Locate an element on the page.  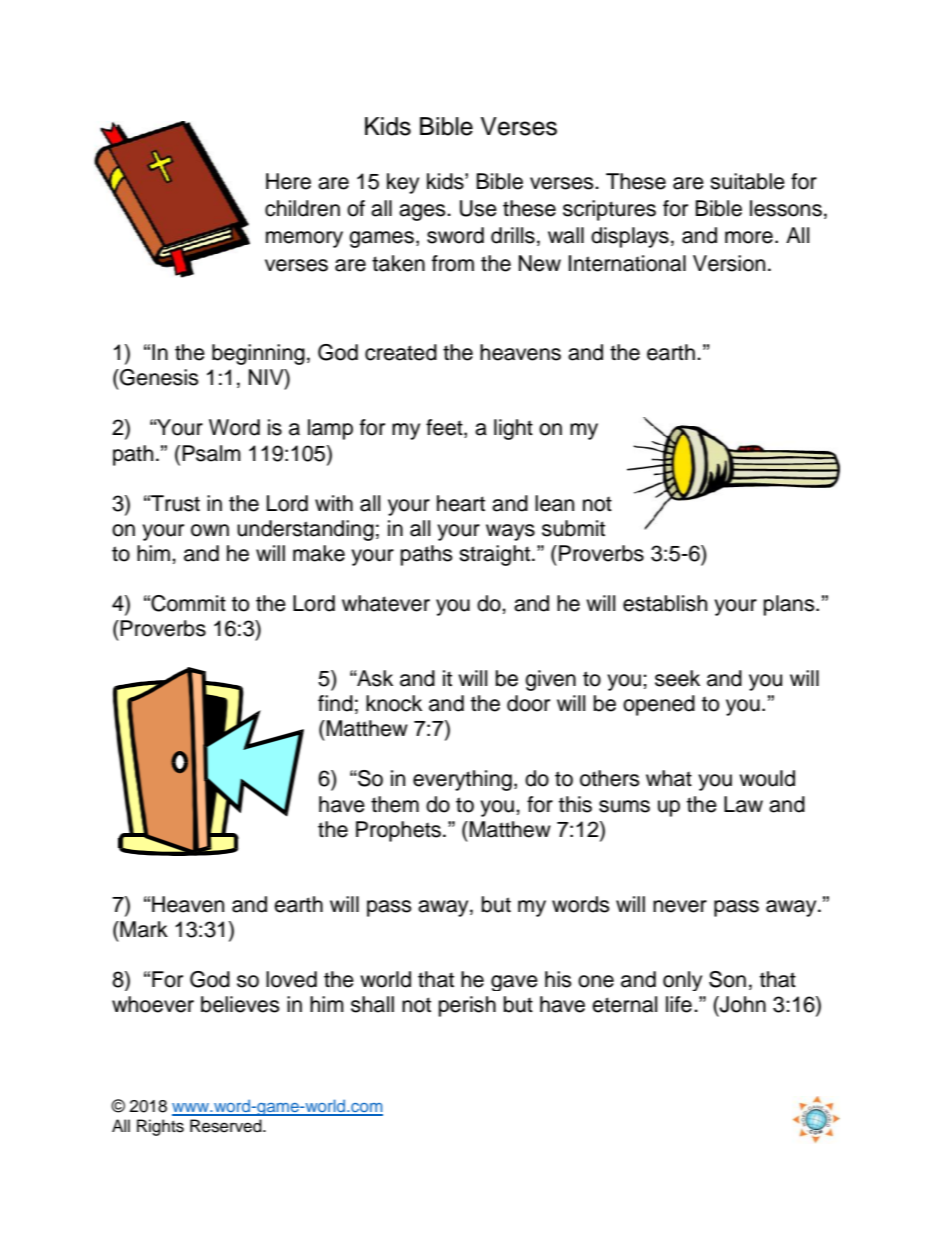
Prophets is located at coordinates (398, 831).
